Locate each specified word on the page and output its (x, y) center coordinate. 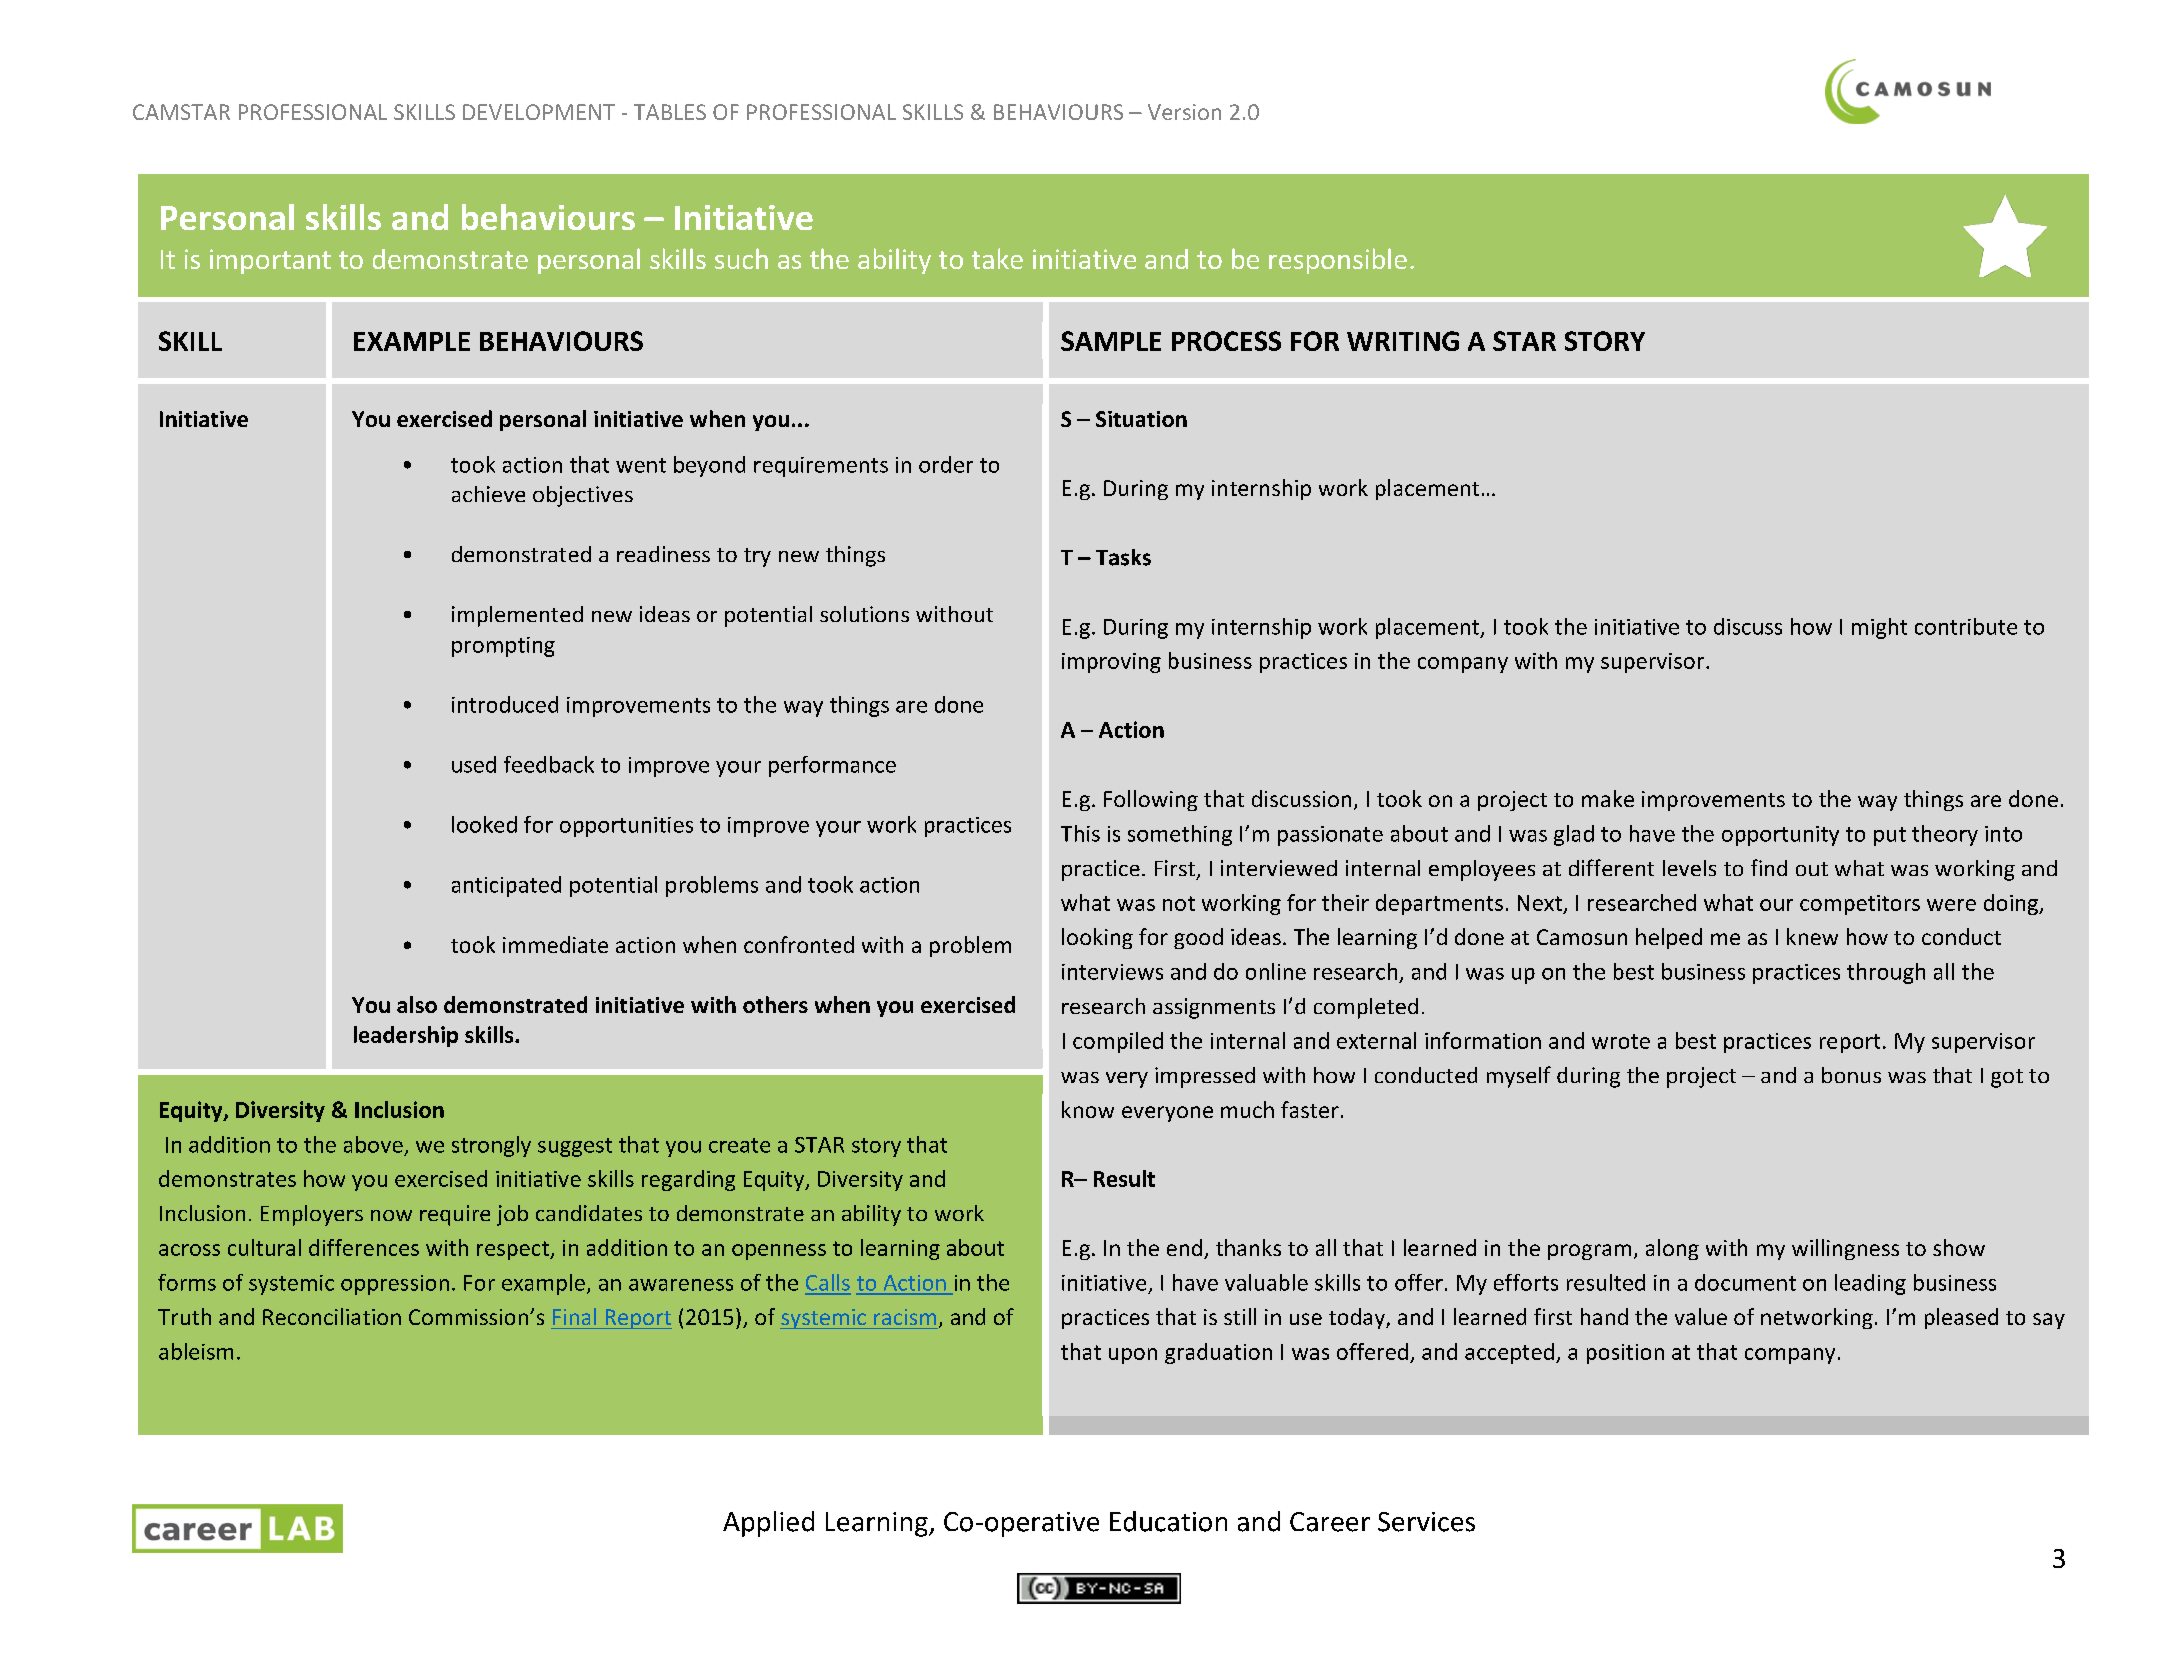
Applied (768, 1524)
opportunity (1780, 836)
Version (1184, 112)
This (1080, 833)
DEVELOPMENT (539, 112)
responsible (1338, 261)
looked (484, 824)
